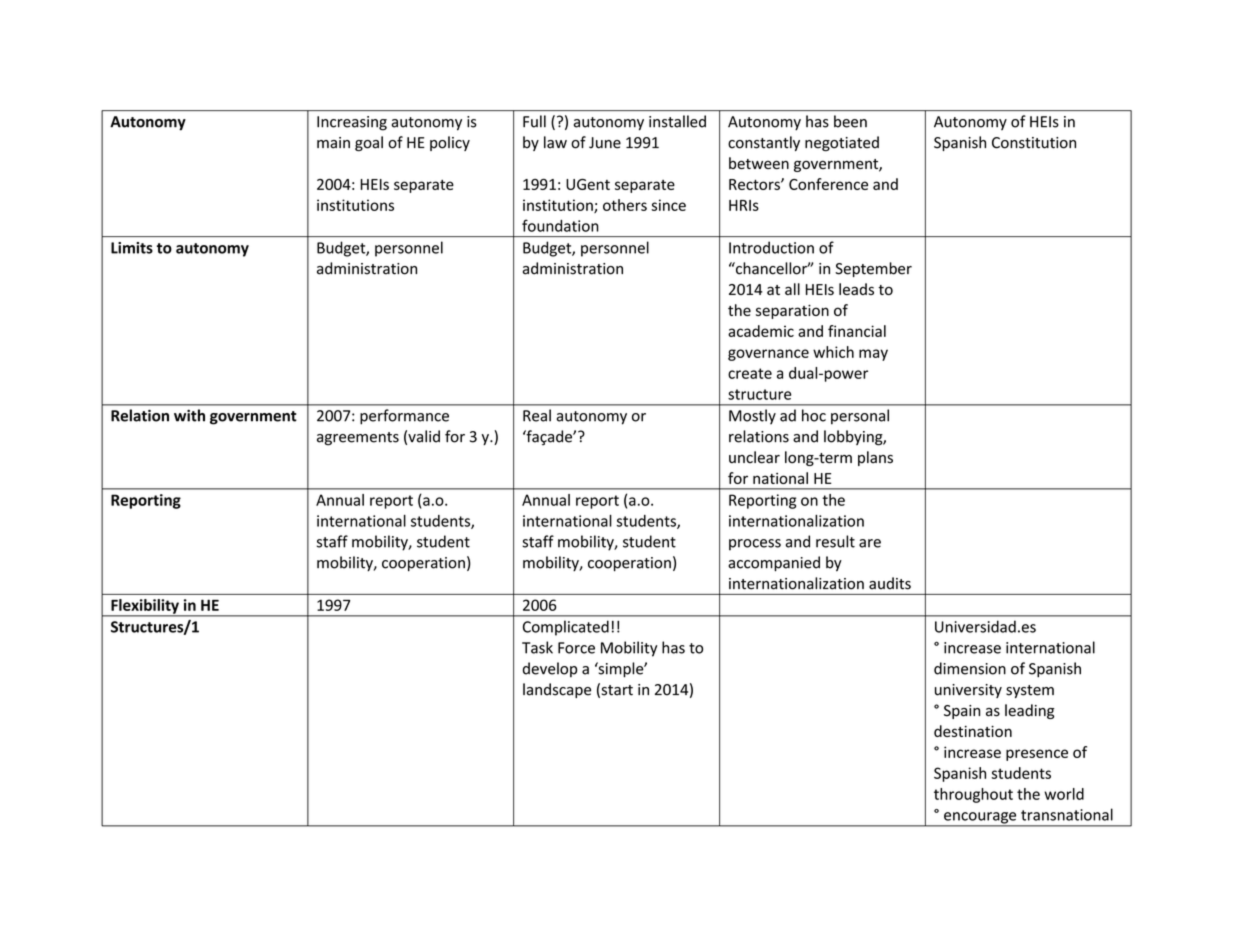 The width and height of the image is (1233, 952). I want to click on develop, so click(550, 669).
